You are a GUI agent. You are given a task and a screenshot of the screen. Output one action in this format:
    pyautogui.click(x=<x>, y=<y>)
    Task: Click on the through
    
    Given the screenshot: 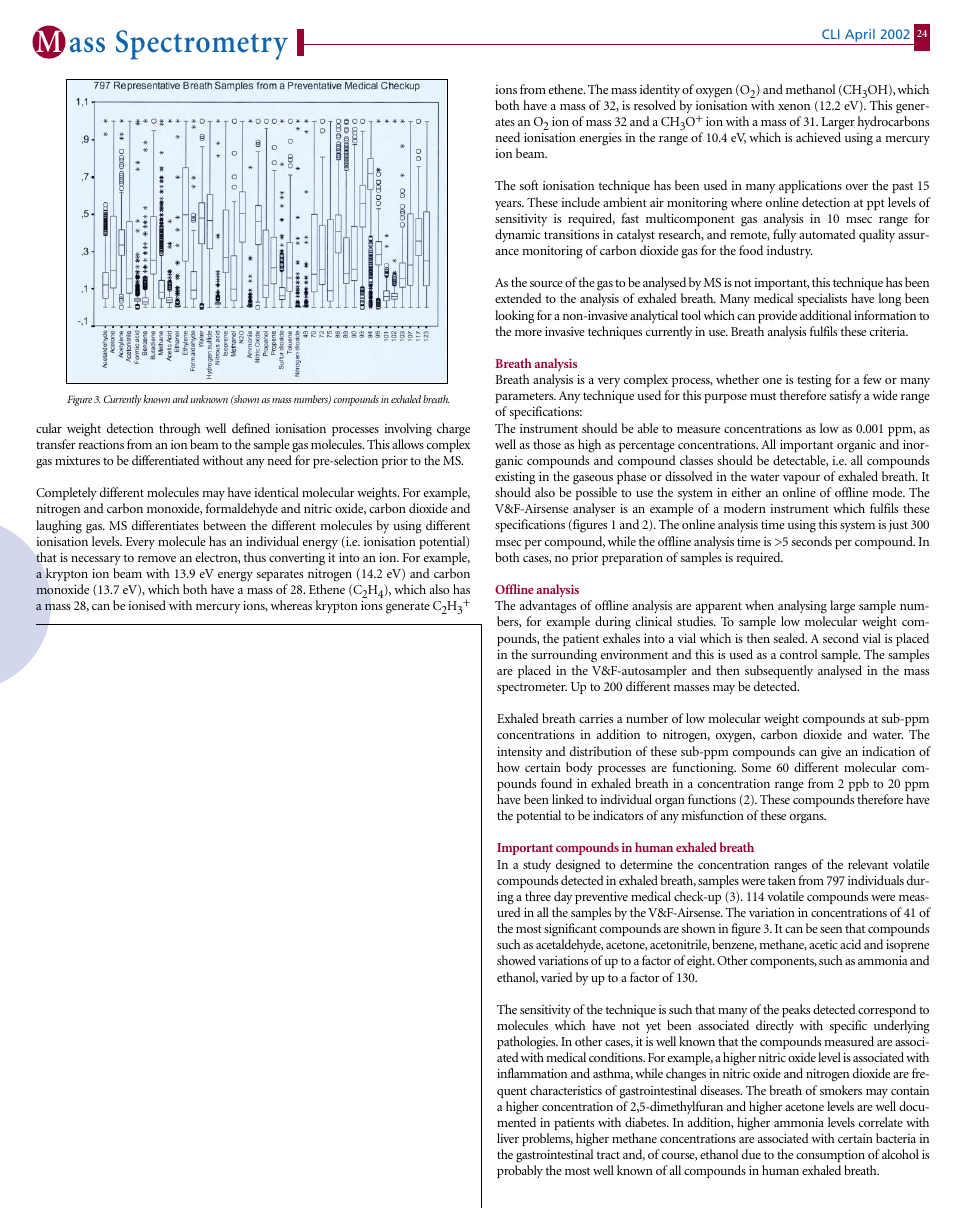 What is the action you would take?
    pyautogui.click(x=180, y=430)
